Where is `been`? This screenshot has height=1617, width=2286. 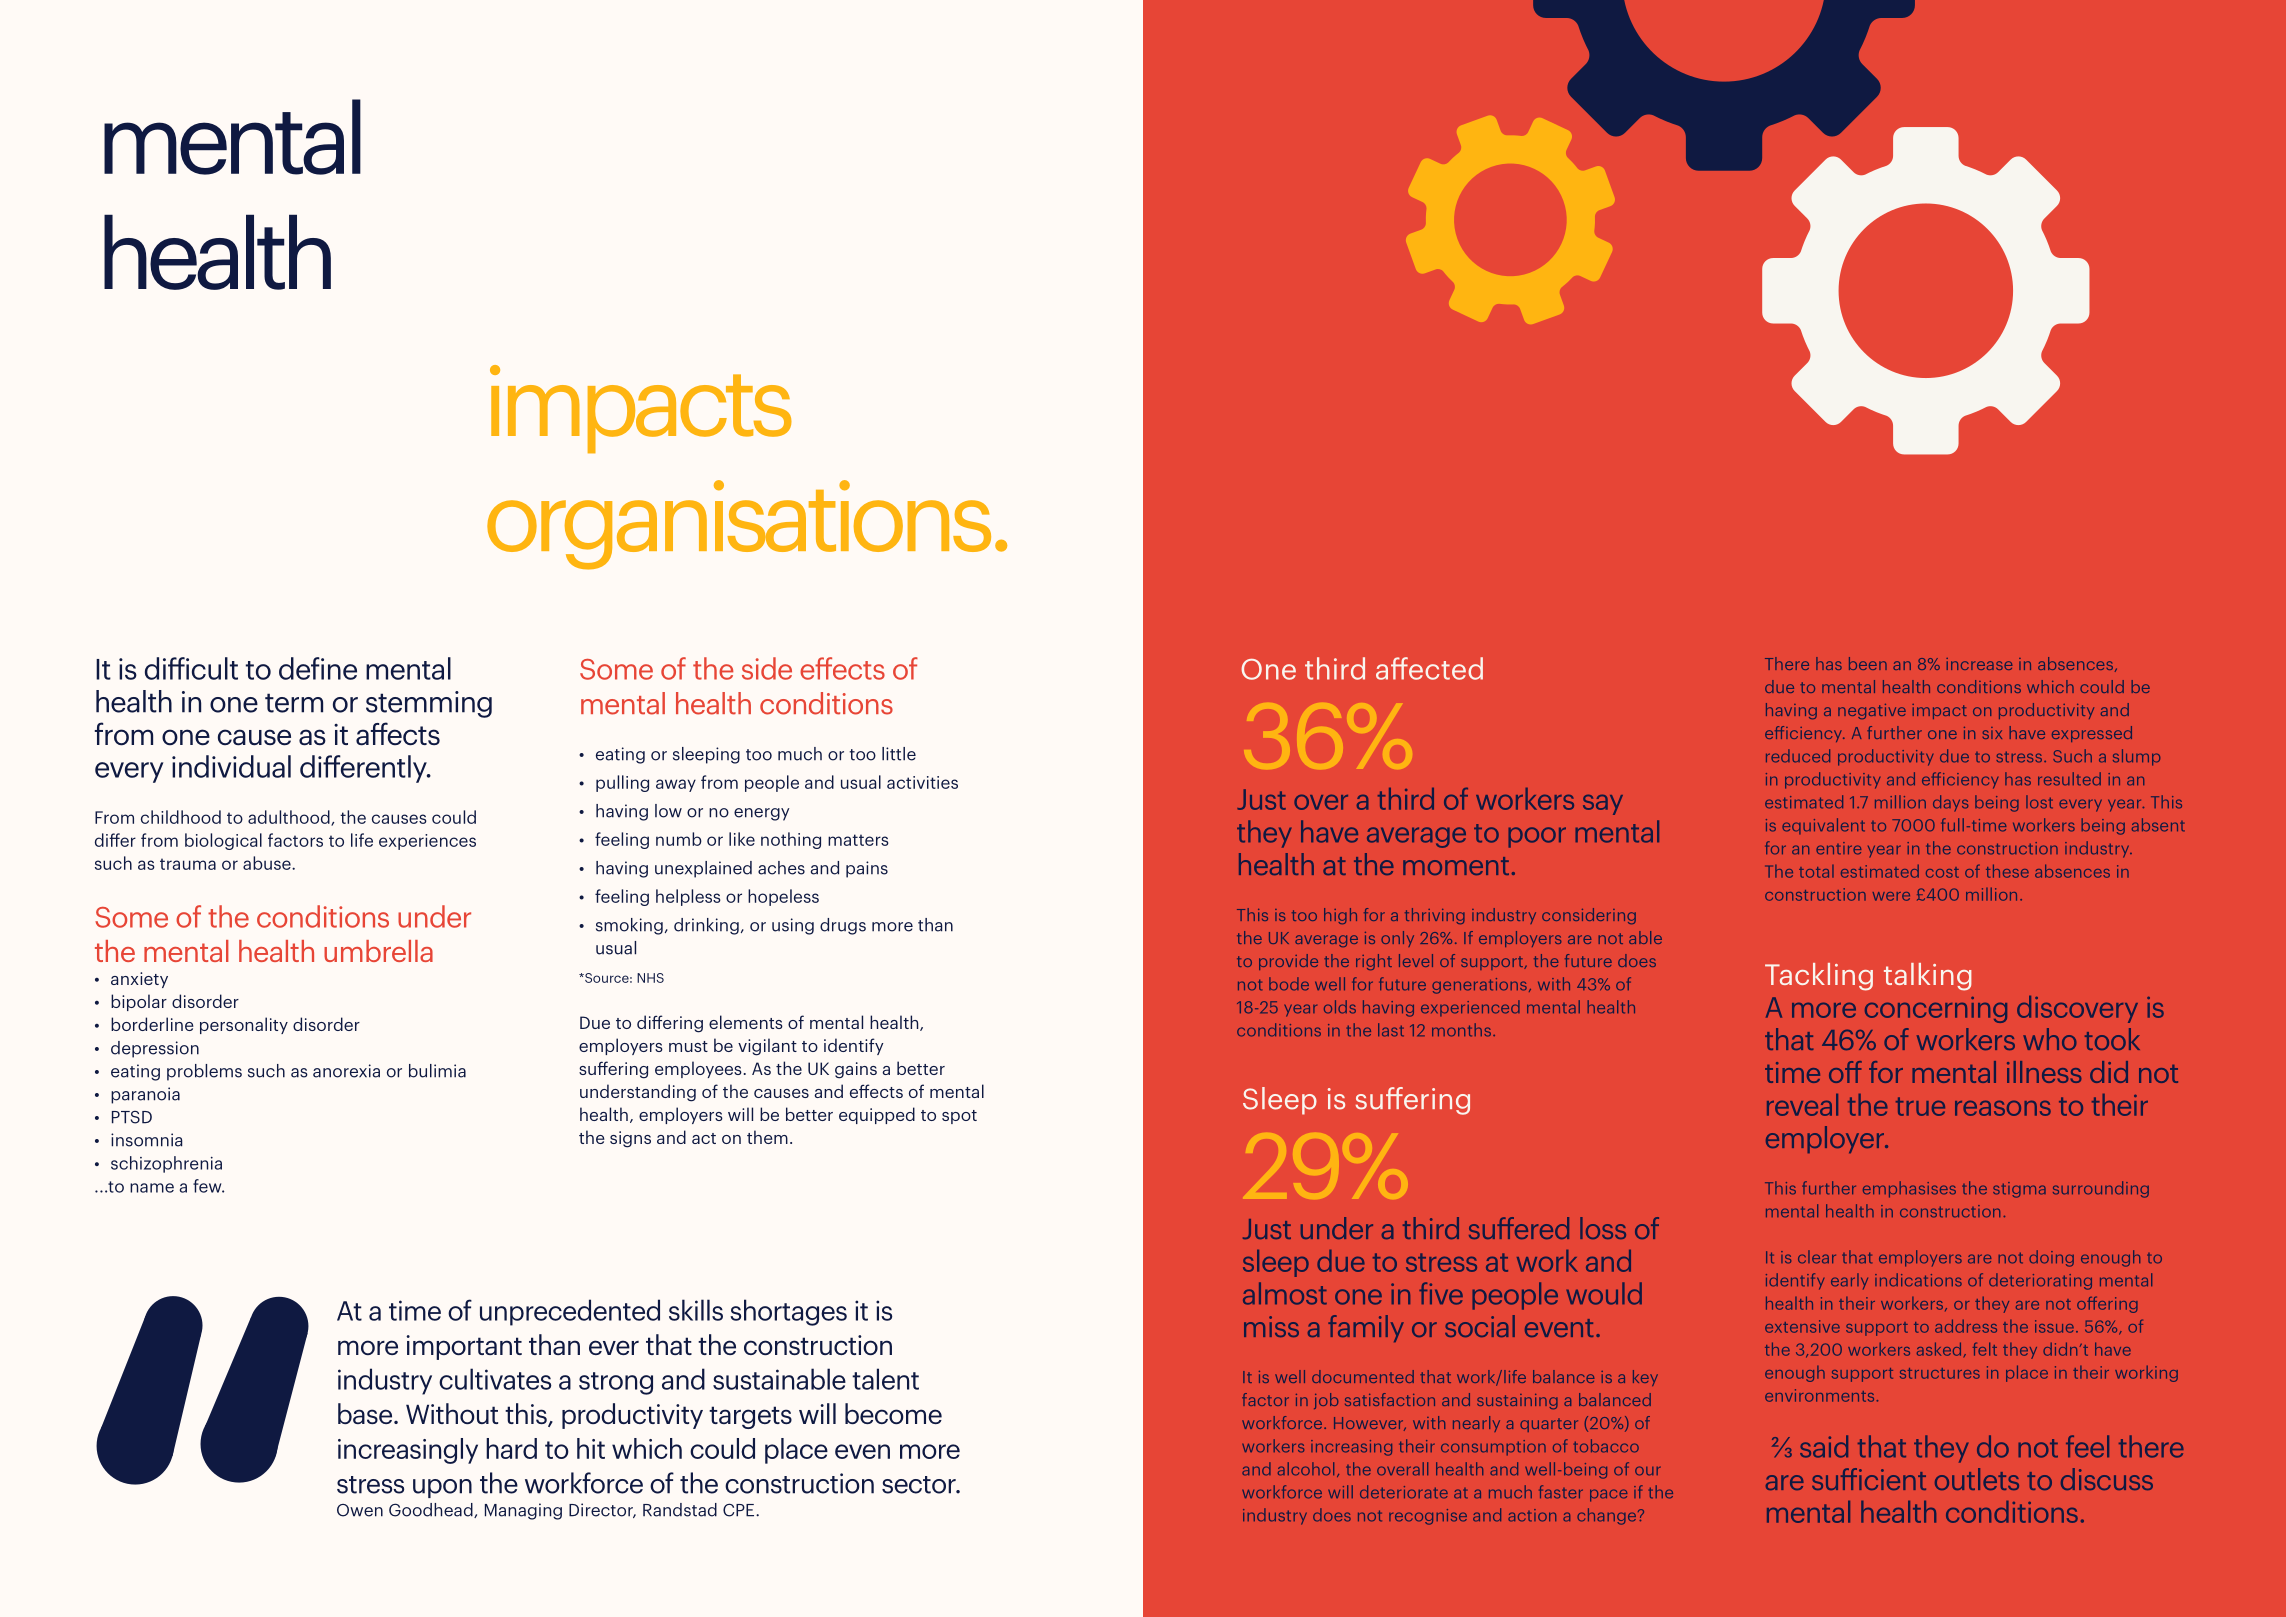
been is located at coordinates (1868, 663).
